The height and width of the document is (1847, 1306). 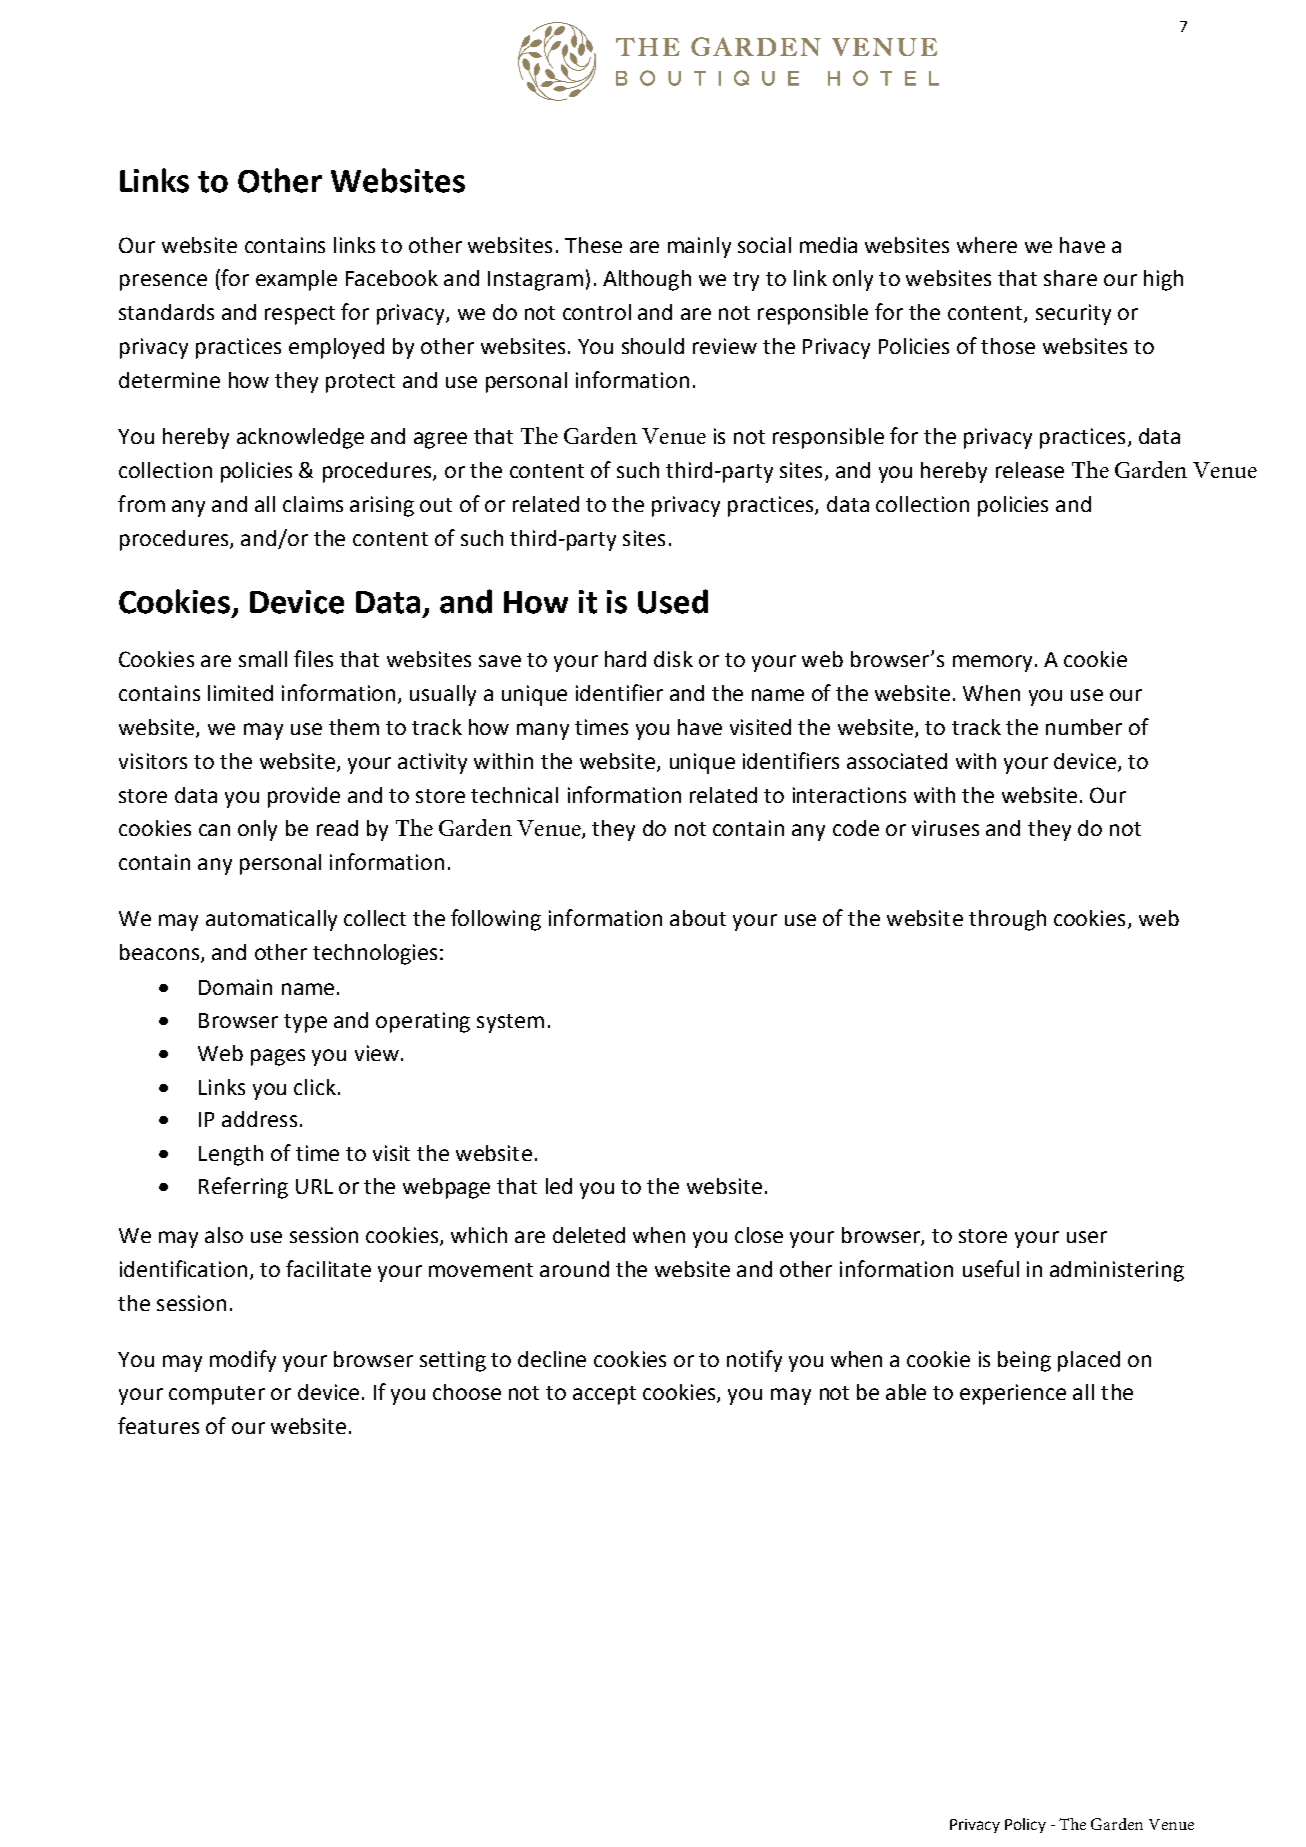 I want to click on example, so click(x=296, y=280).
